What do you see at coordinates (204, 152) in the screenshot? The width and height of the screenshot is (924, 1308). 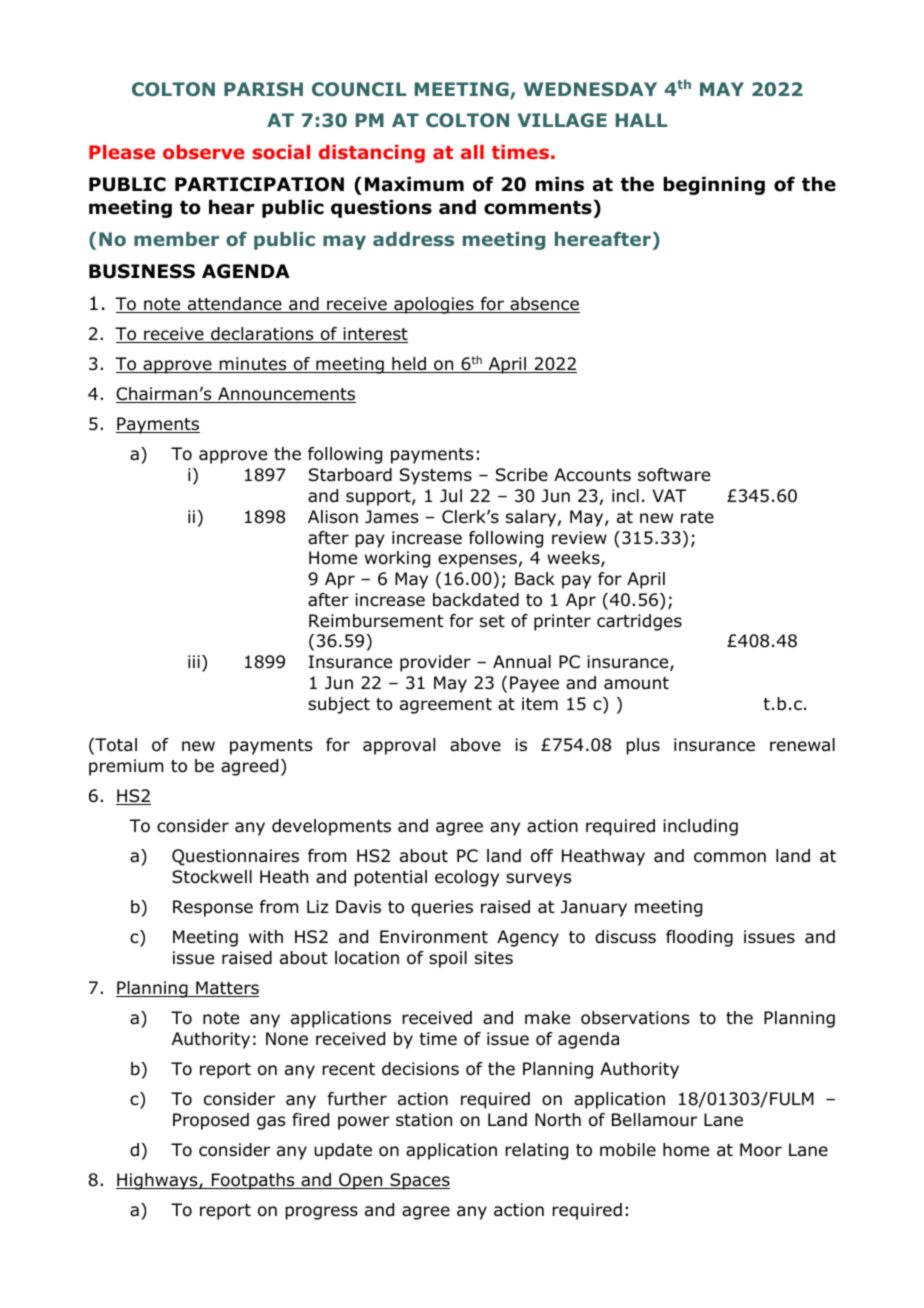 I see `observe` at bounding box center [204, 152].
